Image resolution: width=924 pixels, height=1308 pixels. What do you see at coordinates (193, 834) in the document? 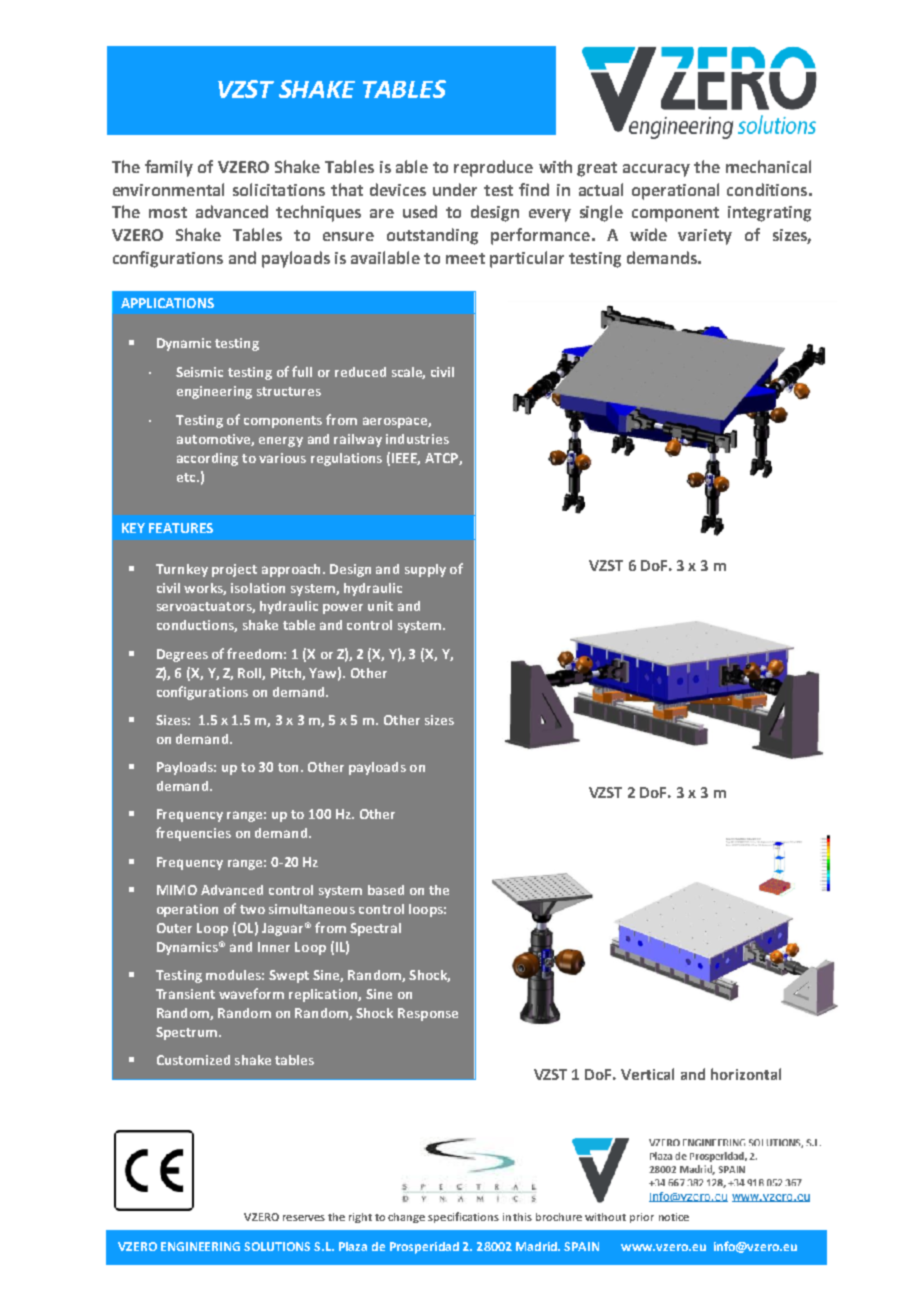
I see `frequencies` at bounding box center [193, 834].
